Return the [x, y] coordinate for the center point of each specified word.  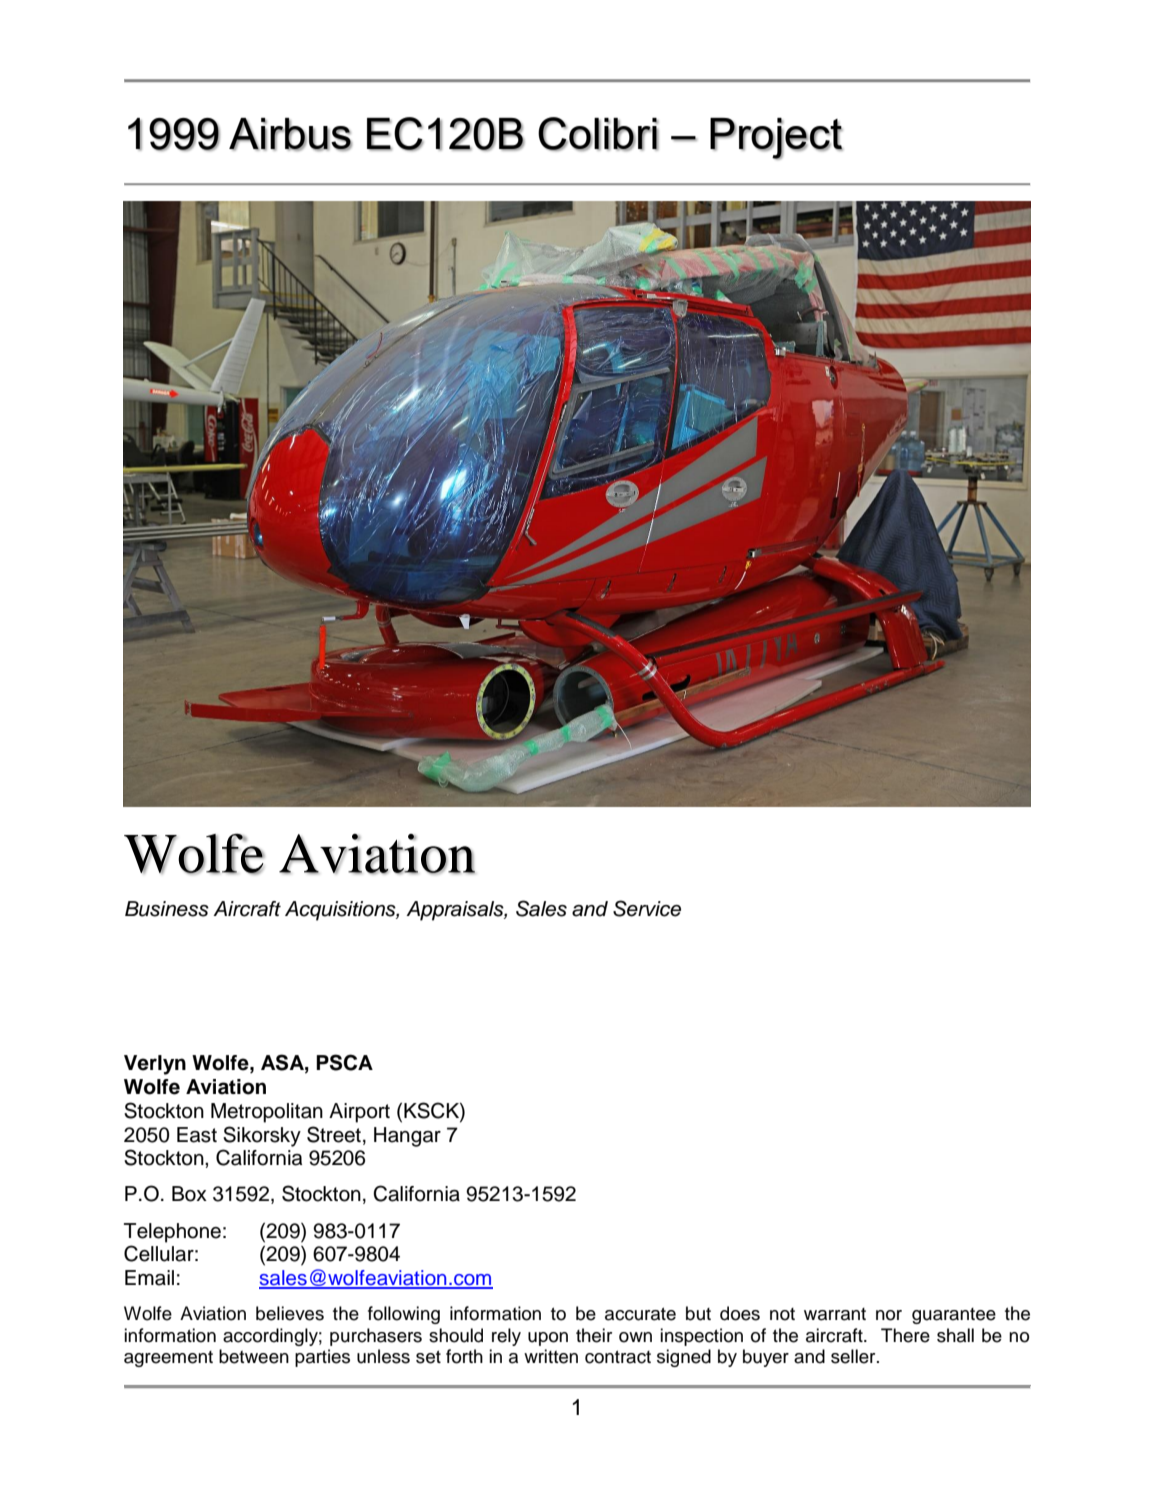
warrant [835, 1314]
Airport [359, 1113]
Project [776, 139]
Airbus [290, 134]
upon [548, 1339]
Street [334, 1134]
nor [889, 1315]
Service [647, 908]
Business [167, 909]
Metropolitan [267, 1113]
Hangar [407, 1137]
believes [290, 1313]
